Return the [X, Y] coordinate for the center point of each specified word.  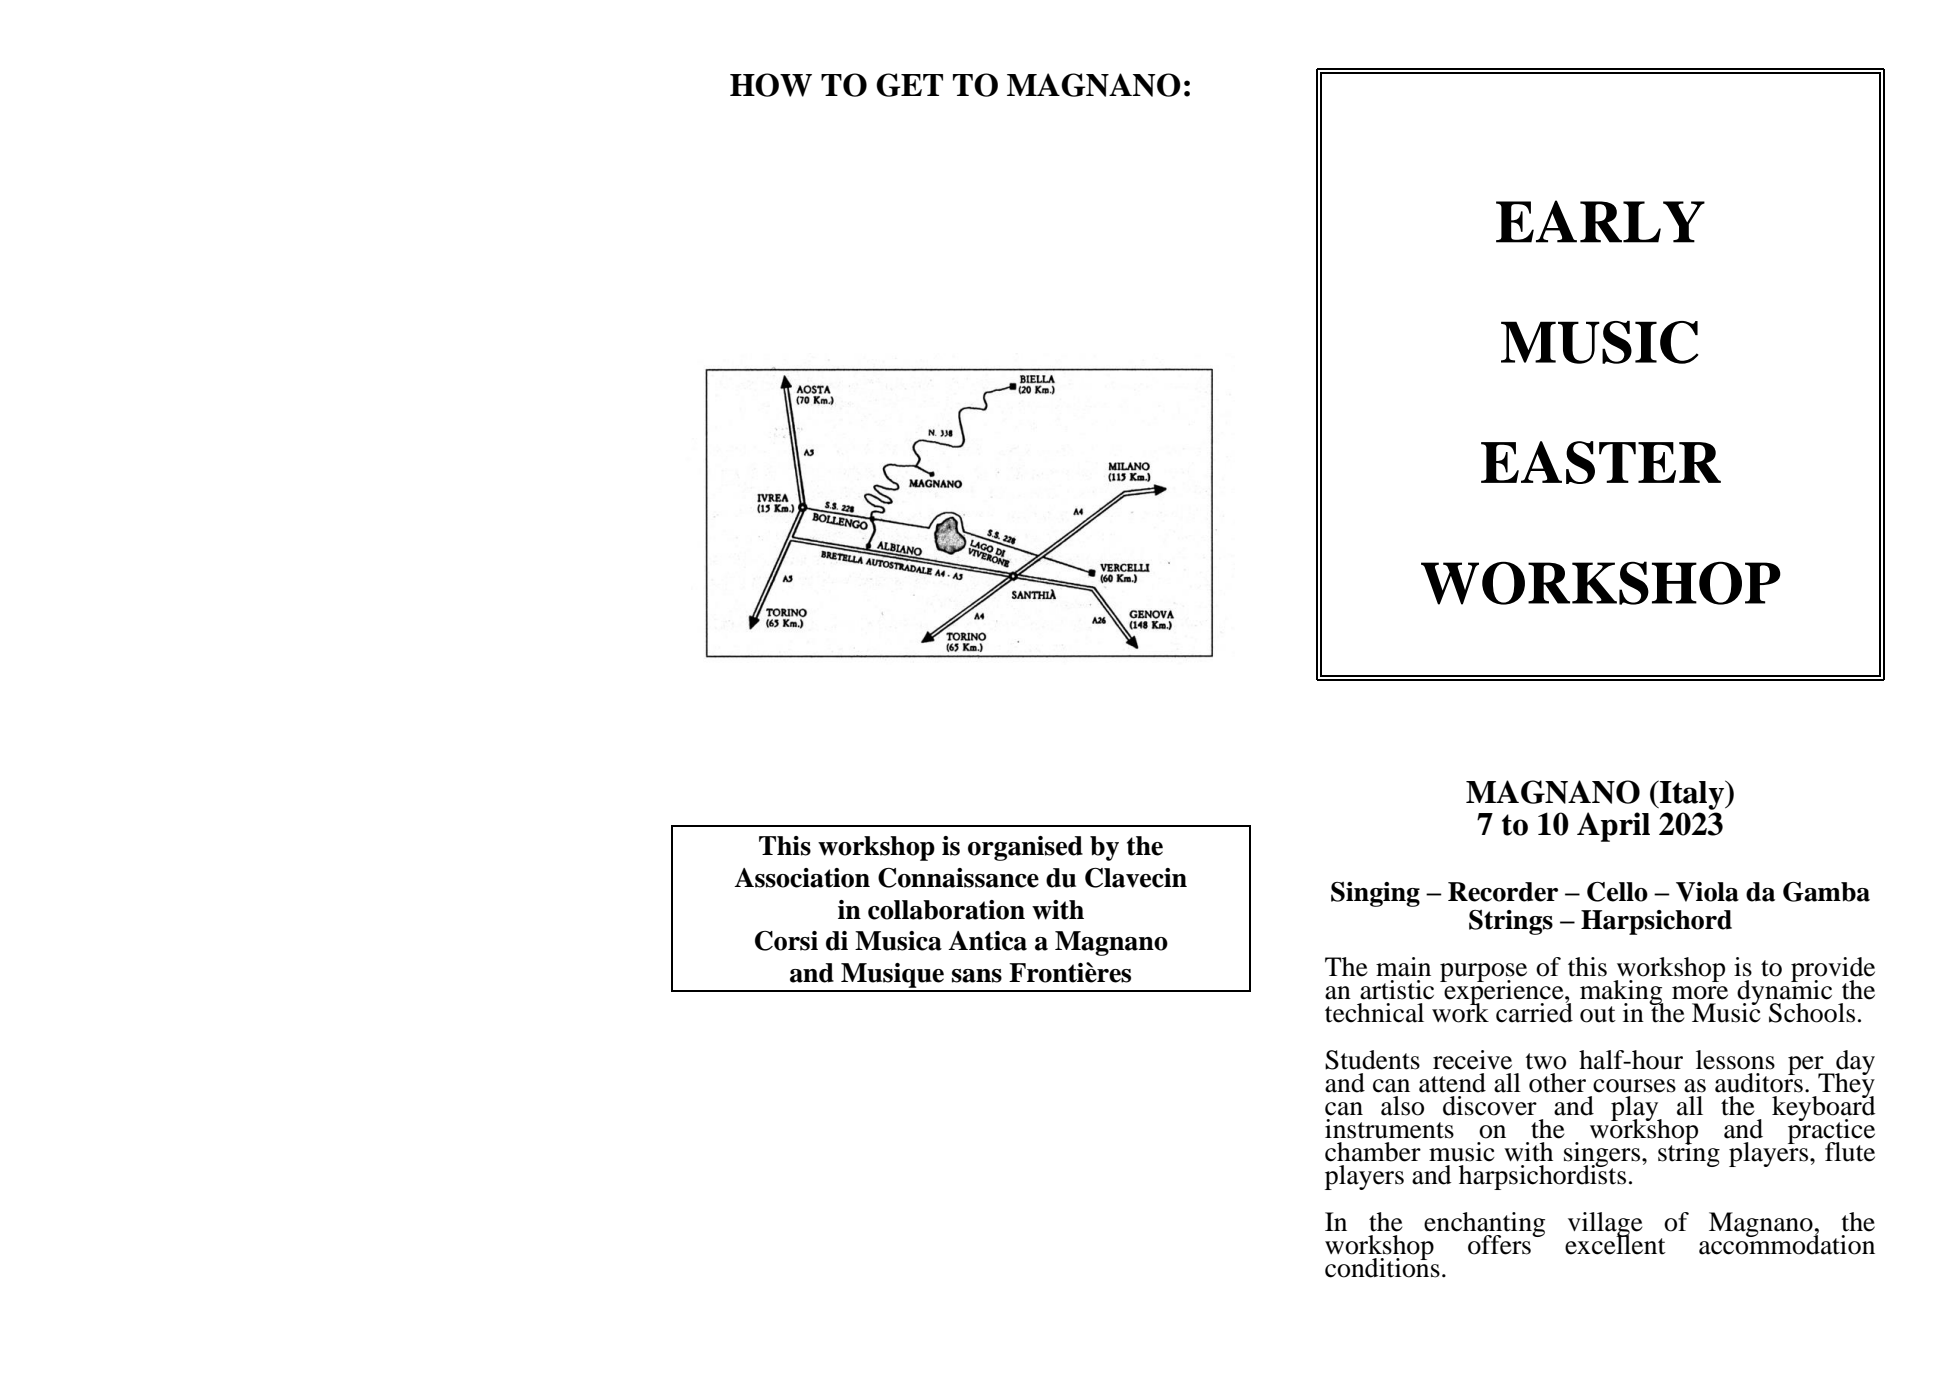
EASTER [1601, 462]
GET [909, 85]
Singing [1375, 894]
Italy [1692, 795]
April [1613, 827]
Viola [1707, 892]
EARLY [1600, 221]
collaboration [946, 910]
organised [1025, 848]
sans [977, 976]
